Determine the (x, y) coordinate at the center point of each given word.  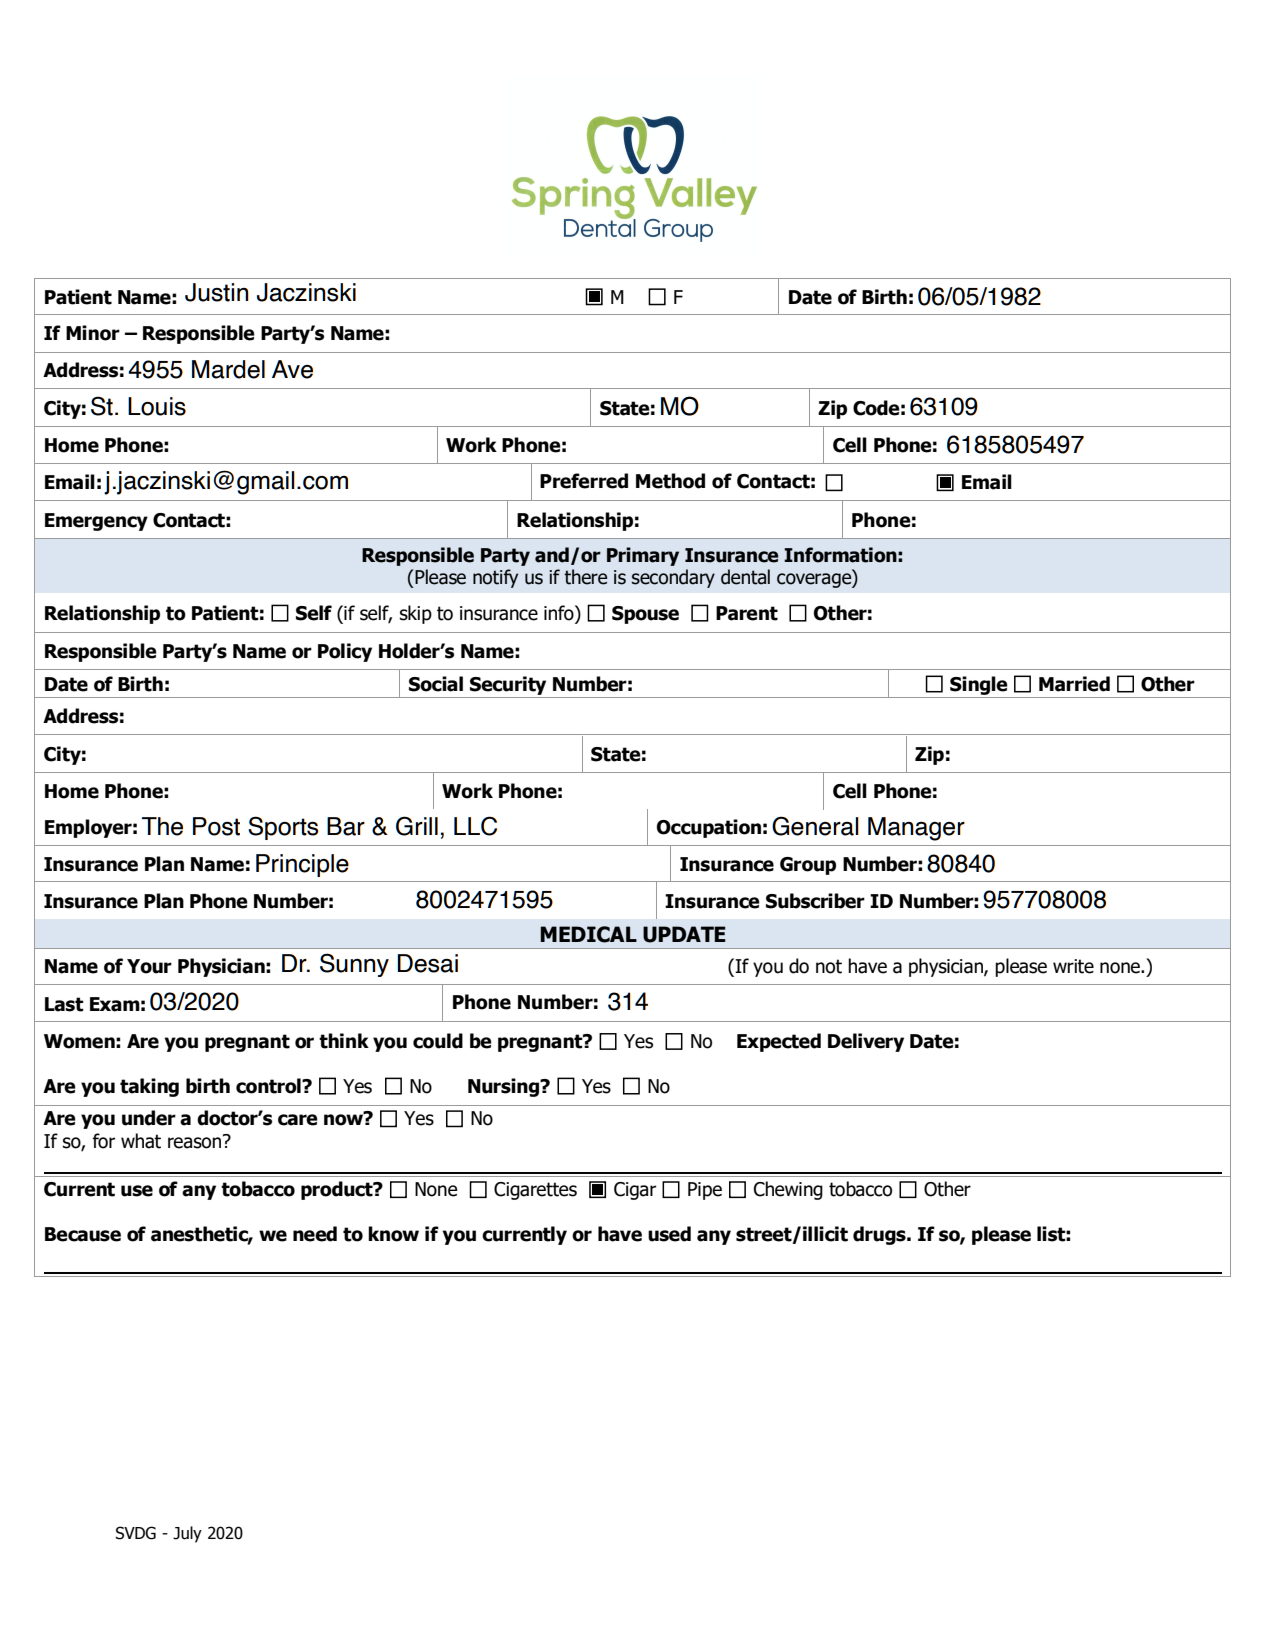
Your (149, 966)
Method (670, 481)
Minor (93, 333)
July (187, 1534)
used (669, 1234)
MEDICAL (588, 934)
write (1073, 966)
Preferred (584, 481)
